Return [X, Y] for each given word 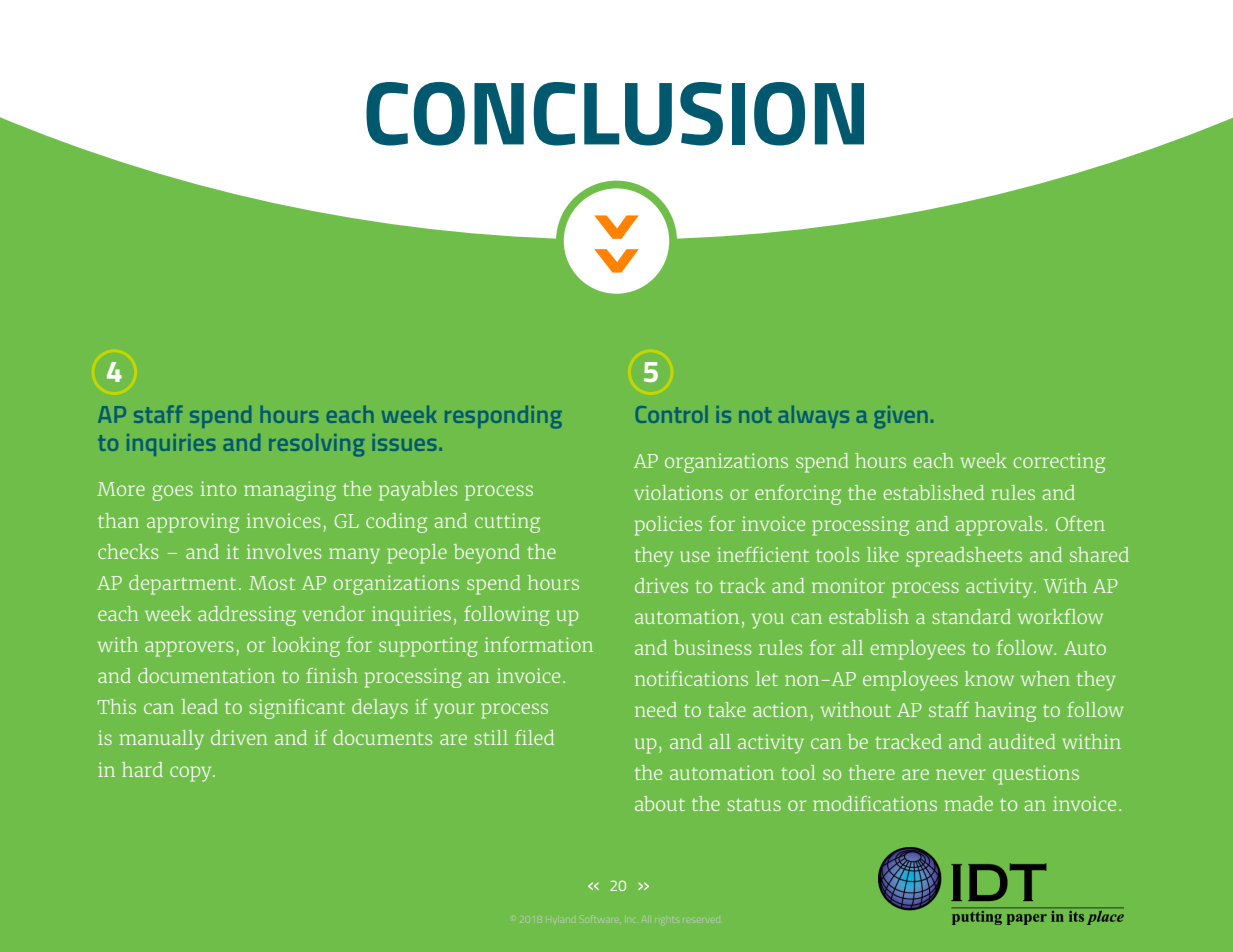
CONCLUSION [615, 114]
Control [671, 414]
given [900, 417]
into [218, 488]
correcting [1059, 463]
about [660, 803]
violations [678, 492]
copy [192, 774]
